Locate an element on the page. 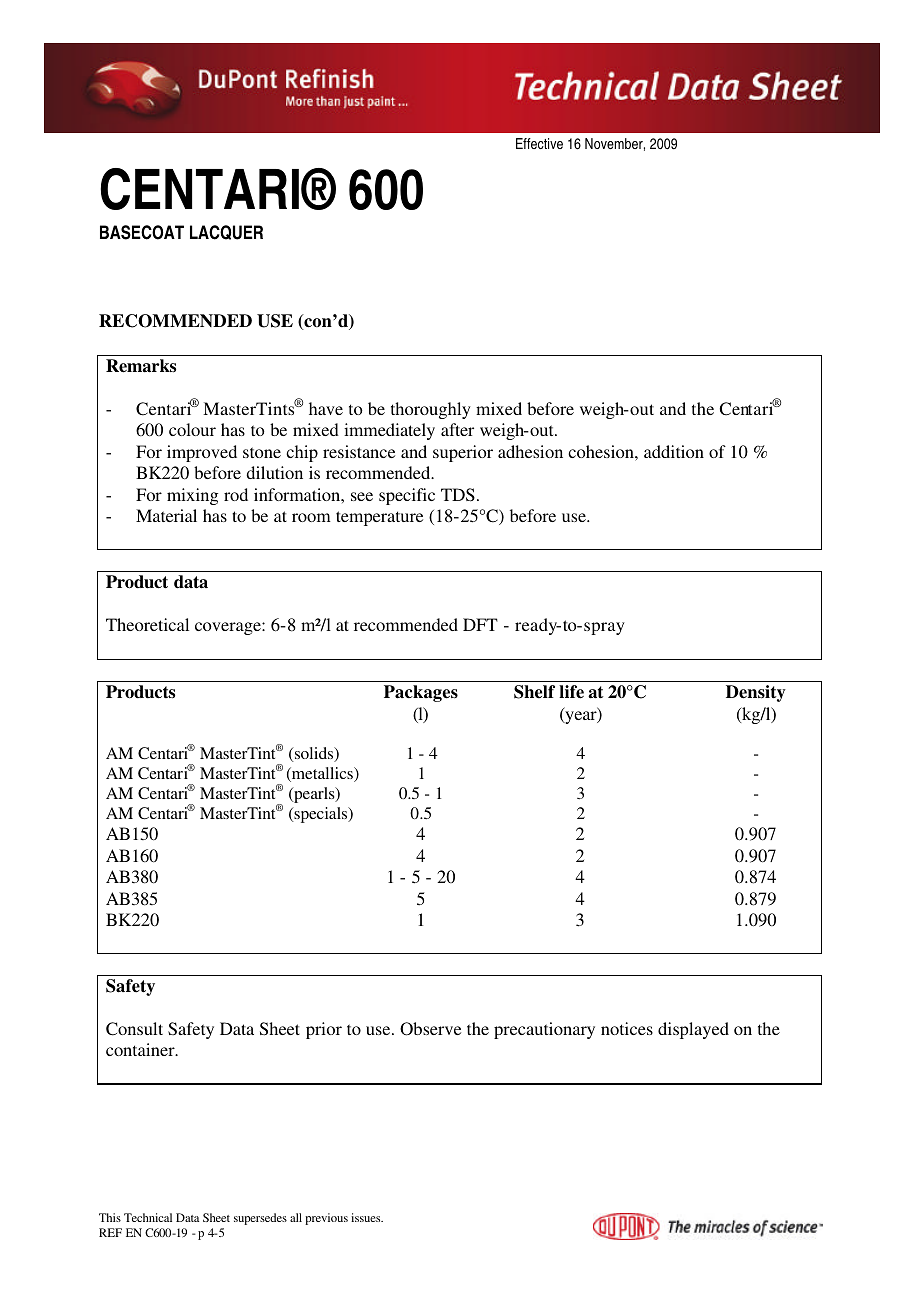 This page has height=1307, width=924. displayed is located at coordinates (693, 1030).
